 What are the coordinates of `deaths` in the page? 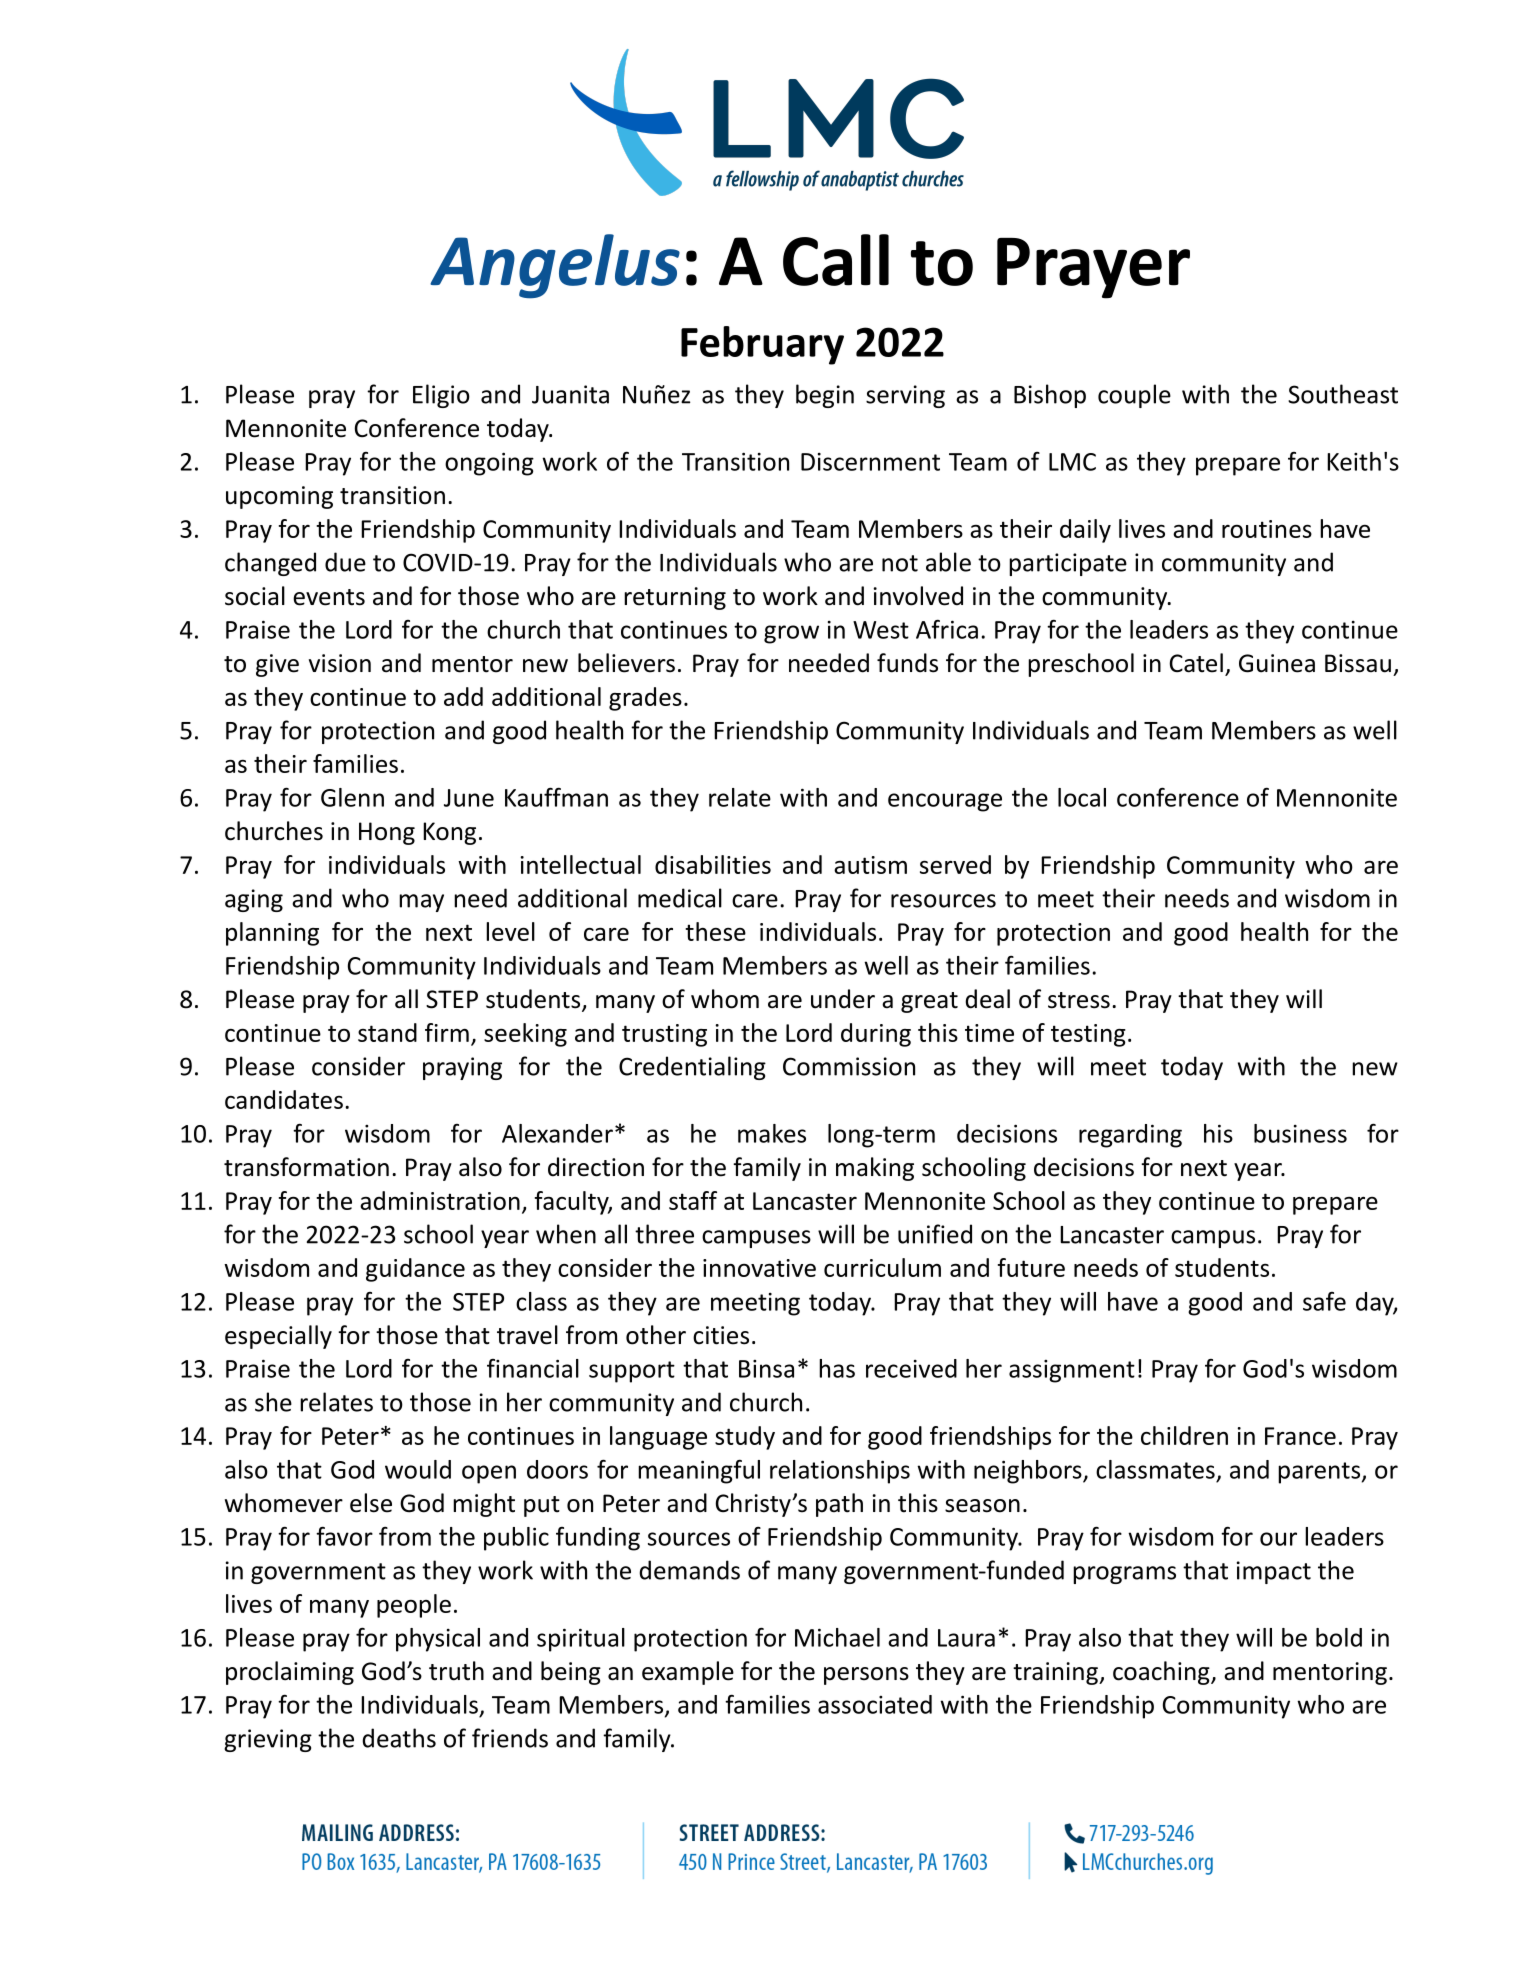 It's located at (399, 1738).
